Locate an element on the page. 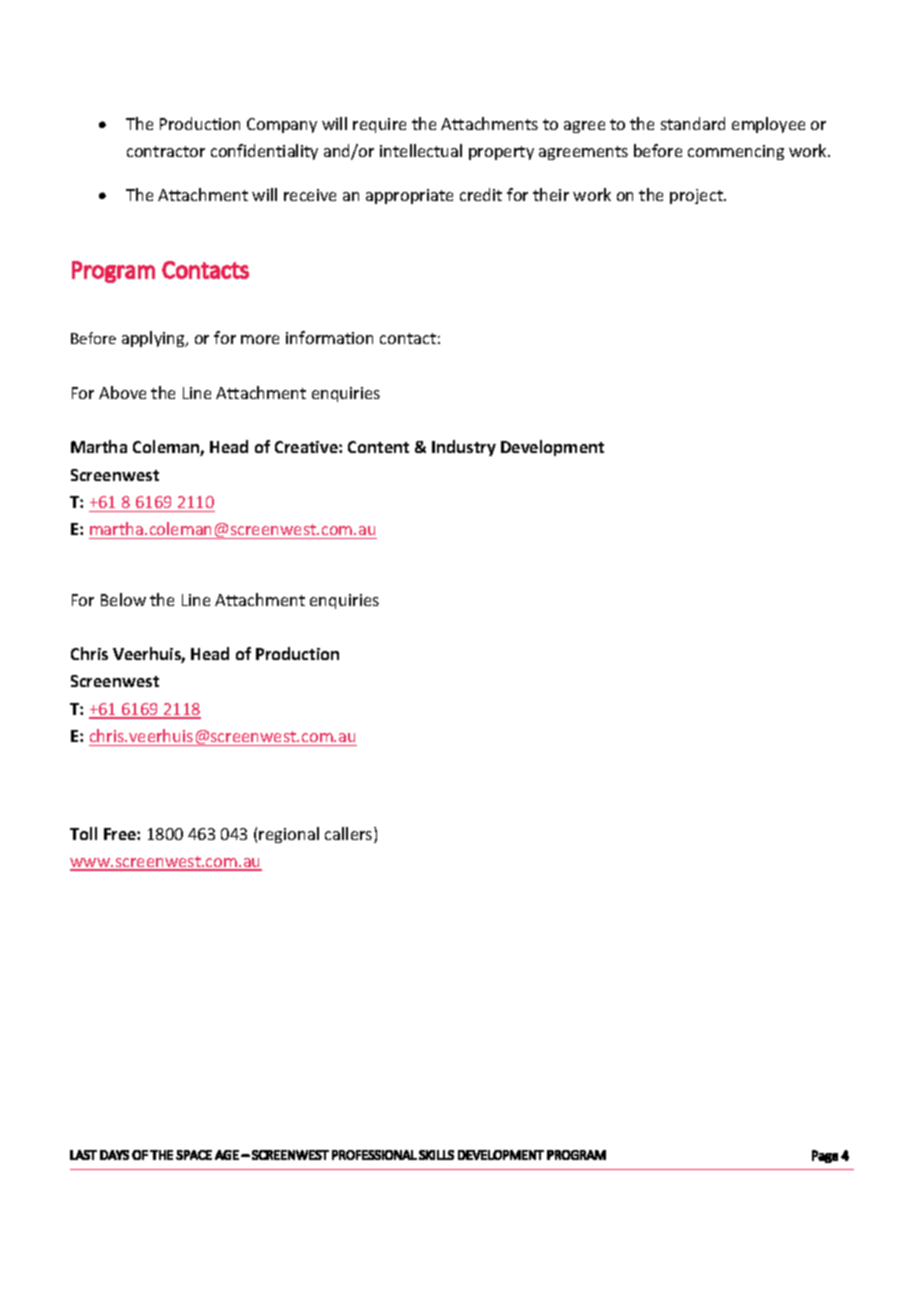 The width and height of the document is (924, 1308). Industry is located at coordinates (464, 448).
